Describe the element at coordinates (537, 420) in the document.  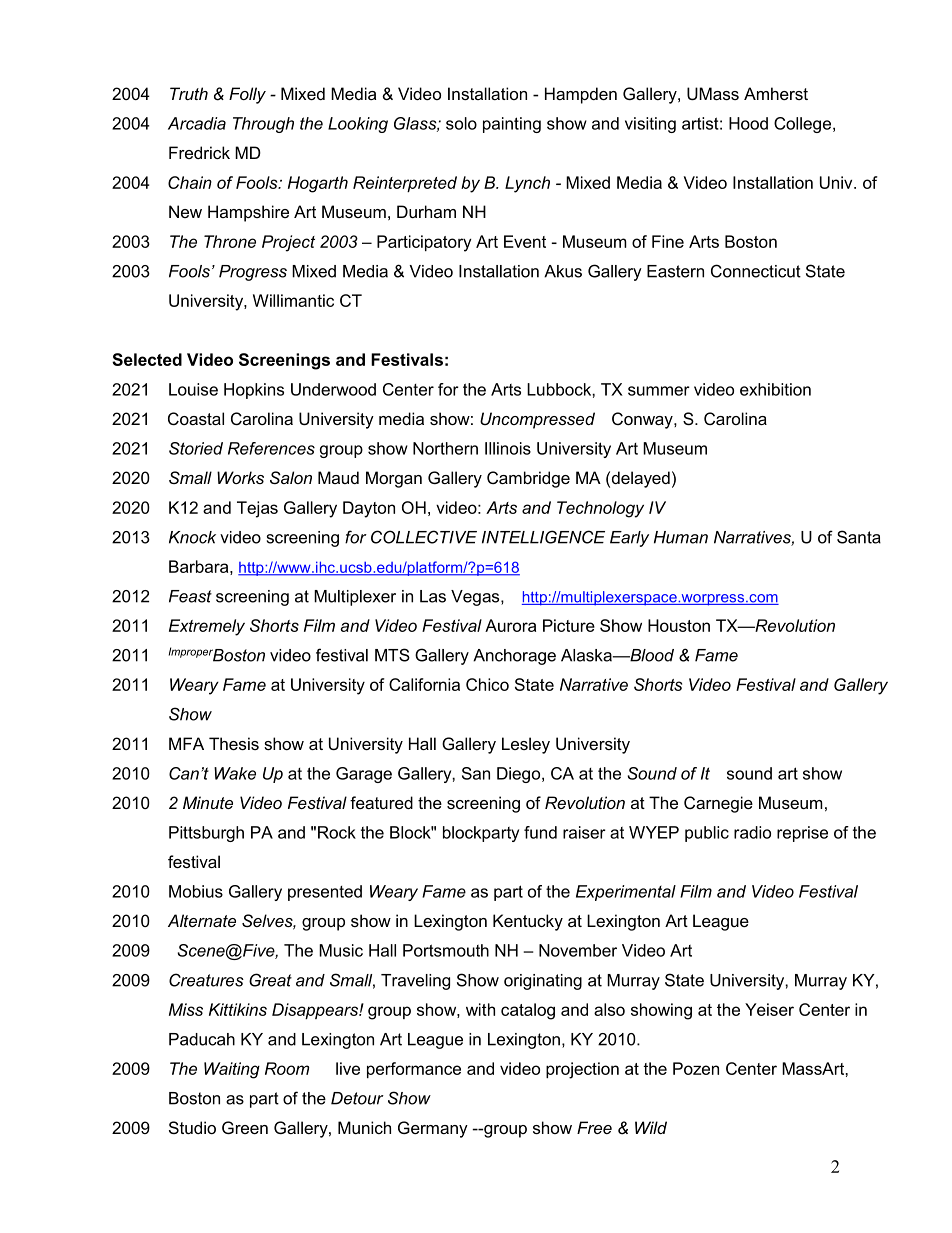
I see `Uncompressed` at that location.
